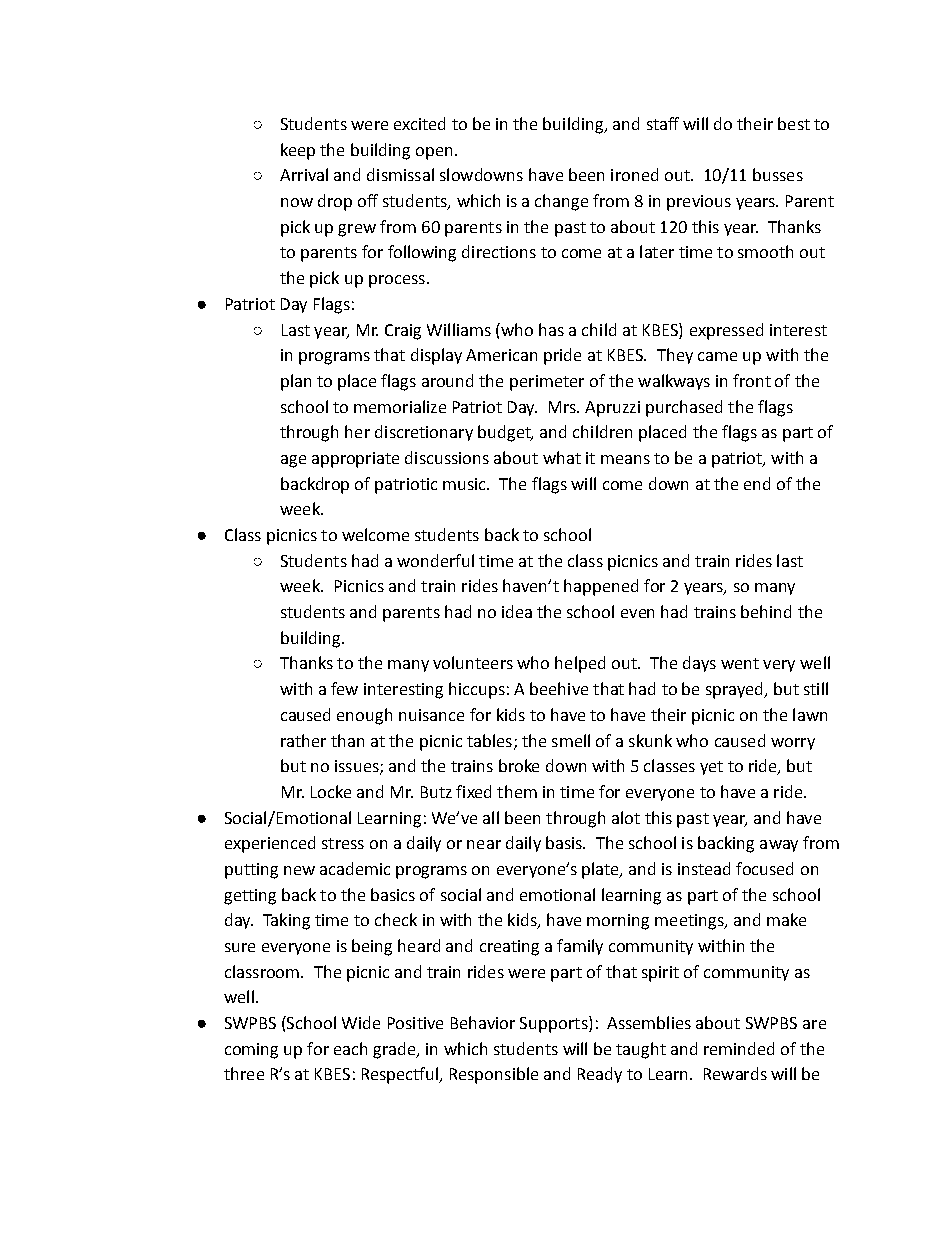  Describe the element at coordinates (778, 174) in the image. I see `busses` at that location.
